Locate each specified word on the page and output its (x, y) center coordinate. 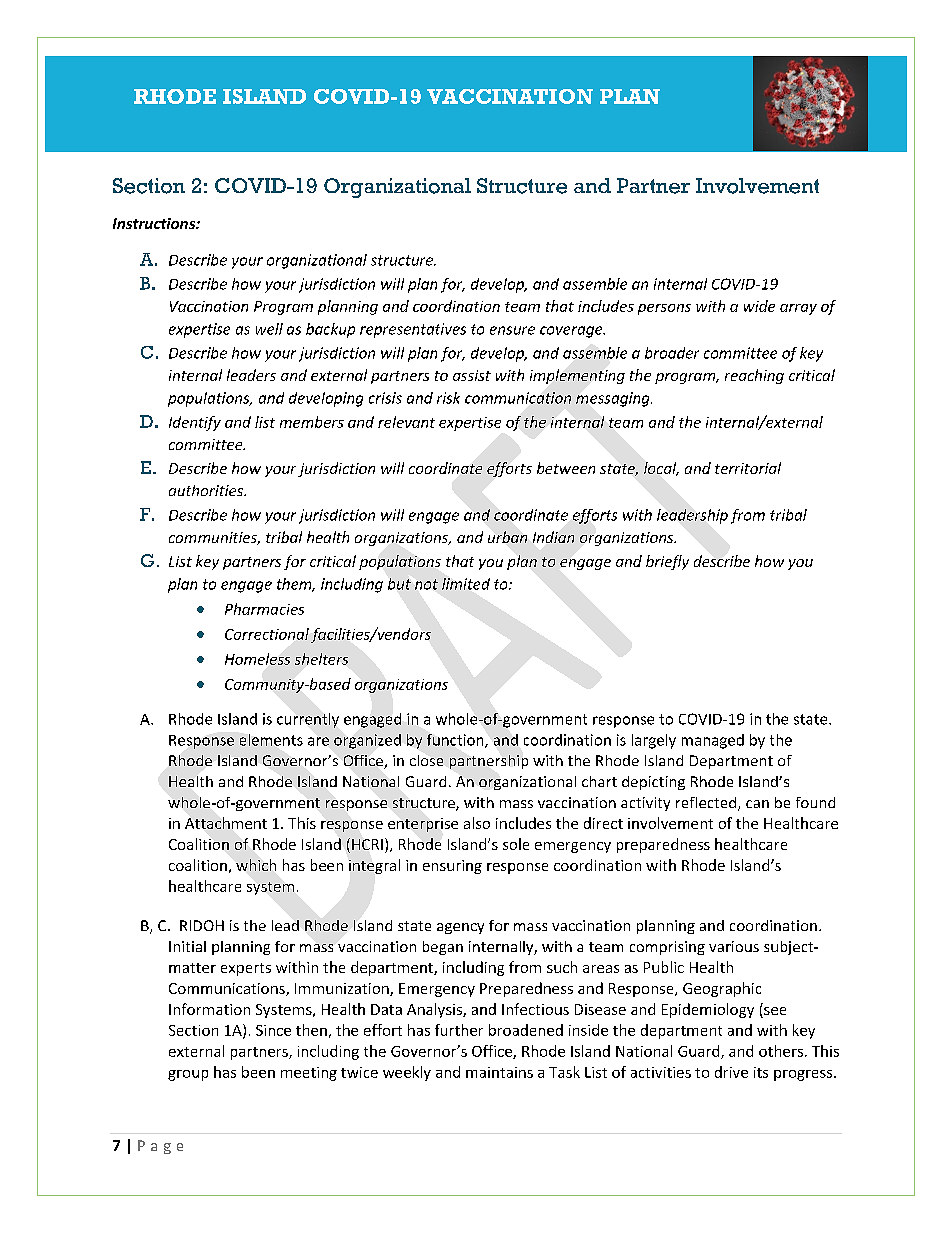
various (734, 946)
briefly (667, 562)
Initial (187, 946)
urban (507, 537)
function (456, 741)
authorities (207, 490)
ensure (512, 330)
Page (160, 1147)
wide (759, 306)
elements (271, 740)
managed (713, 741)
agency (460, 928)
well (269, 329)
